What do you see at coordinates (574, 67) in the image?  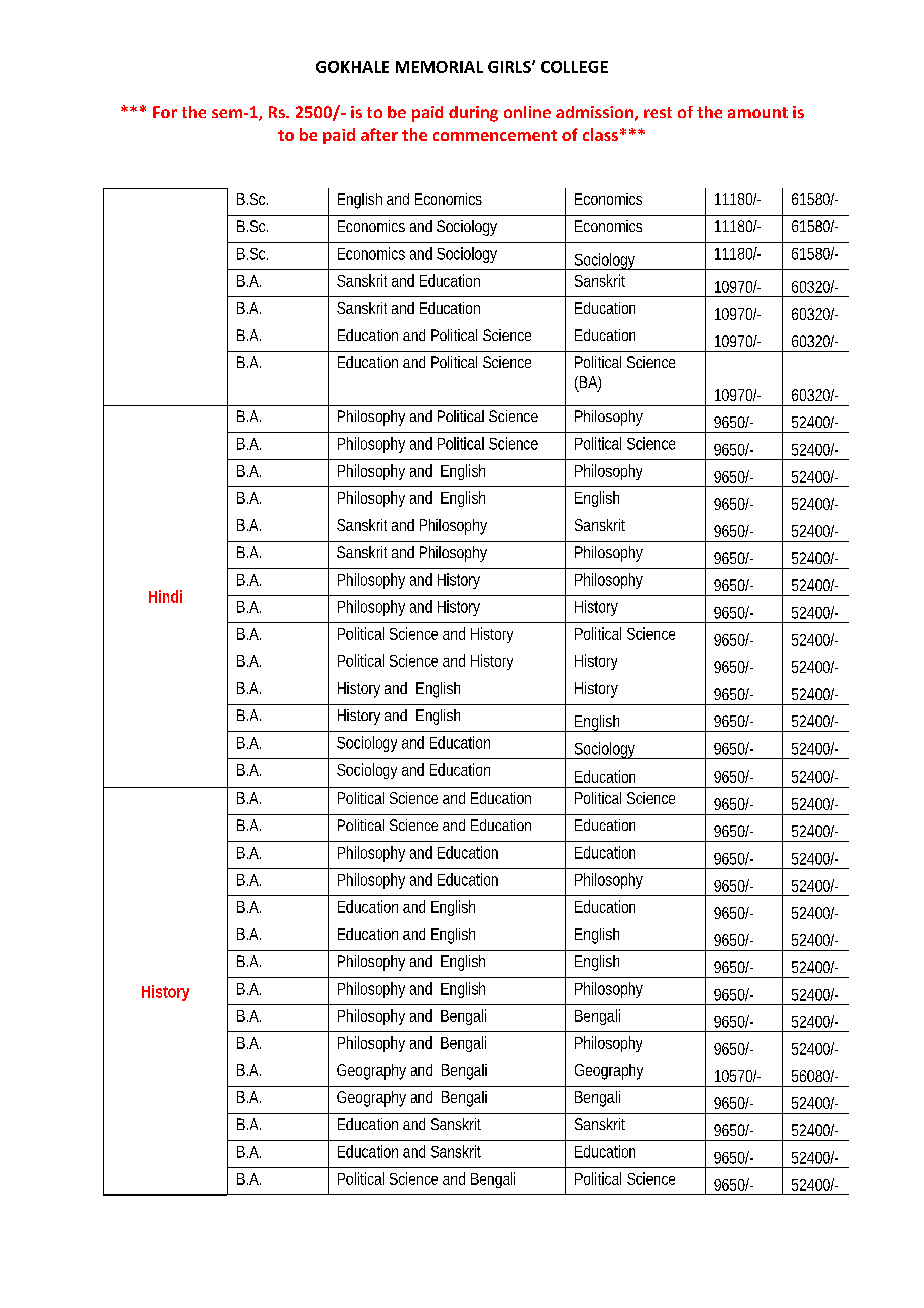 I see `COLLEGE` at bounding box center [574, 67].
